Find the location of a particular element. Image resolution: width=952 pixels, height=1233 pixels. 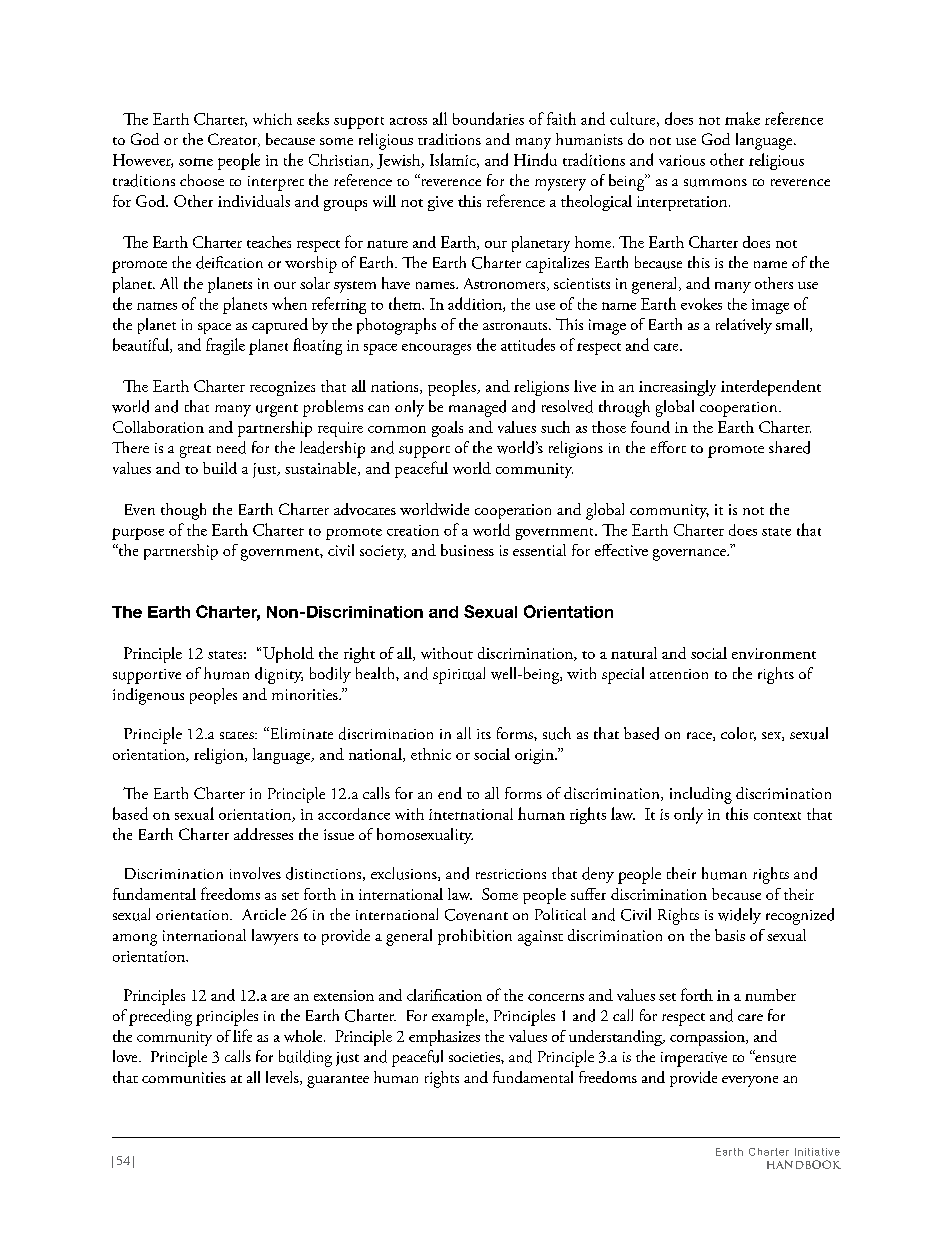

shared is located at coordinates (789, 447).
